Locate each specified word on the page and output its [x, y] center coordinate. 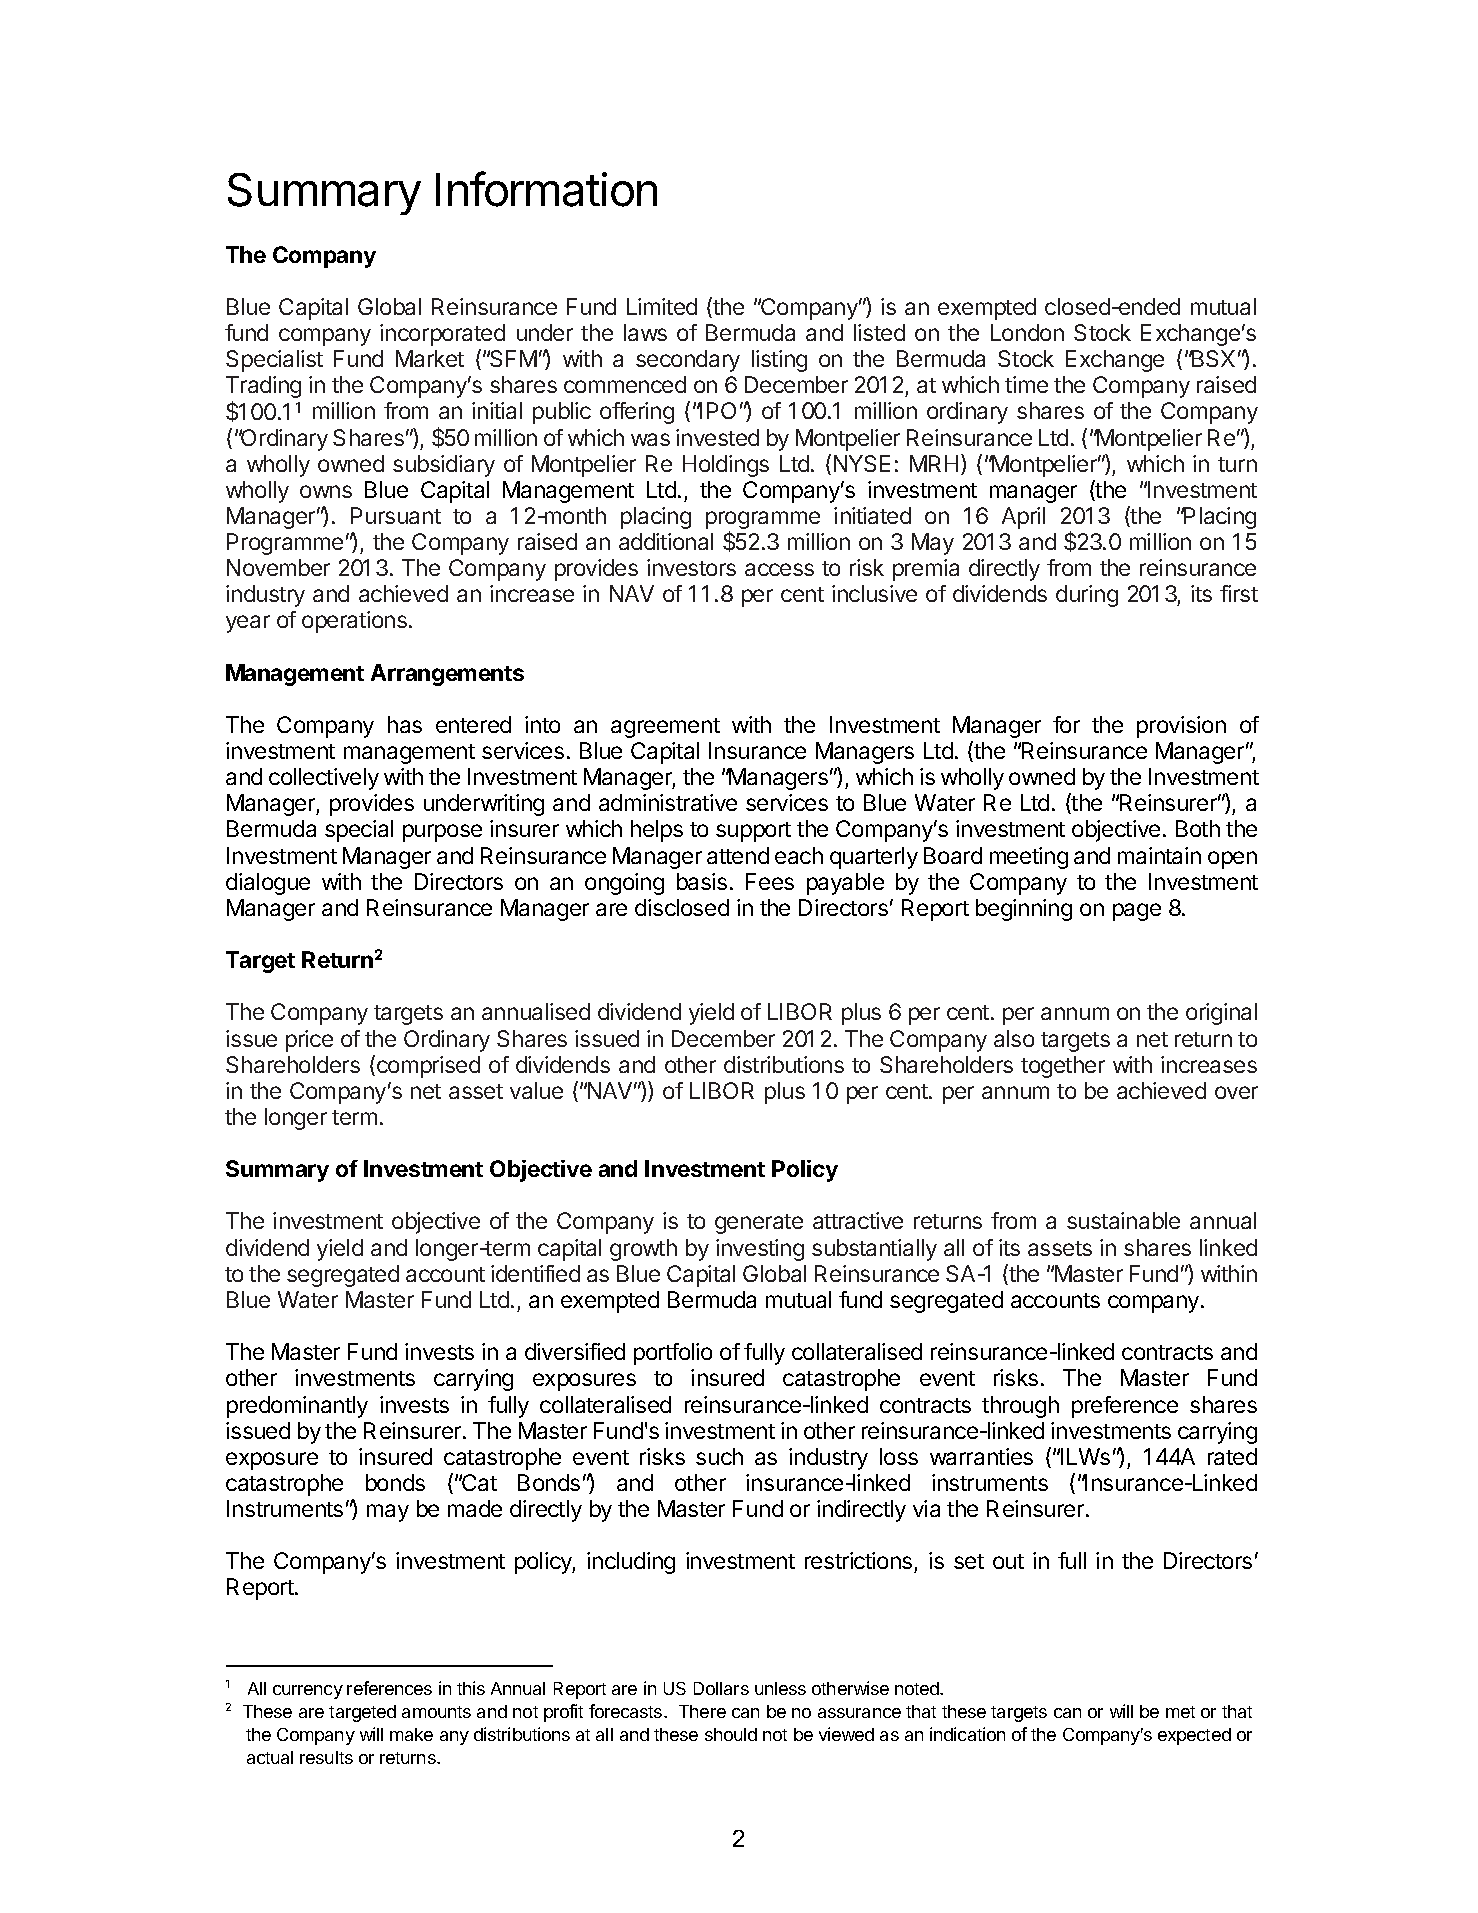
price [309, 1041]
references [389, 1688]
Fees [770, 881]
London [1027, 332]
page [1137, 912]
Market [430, 358]
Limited [662, 306]
